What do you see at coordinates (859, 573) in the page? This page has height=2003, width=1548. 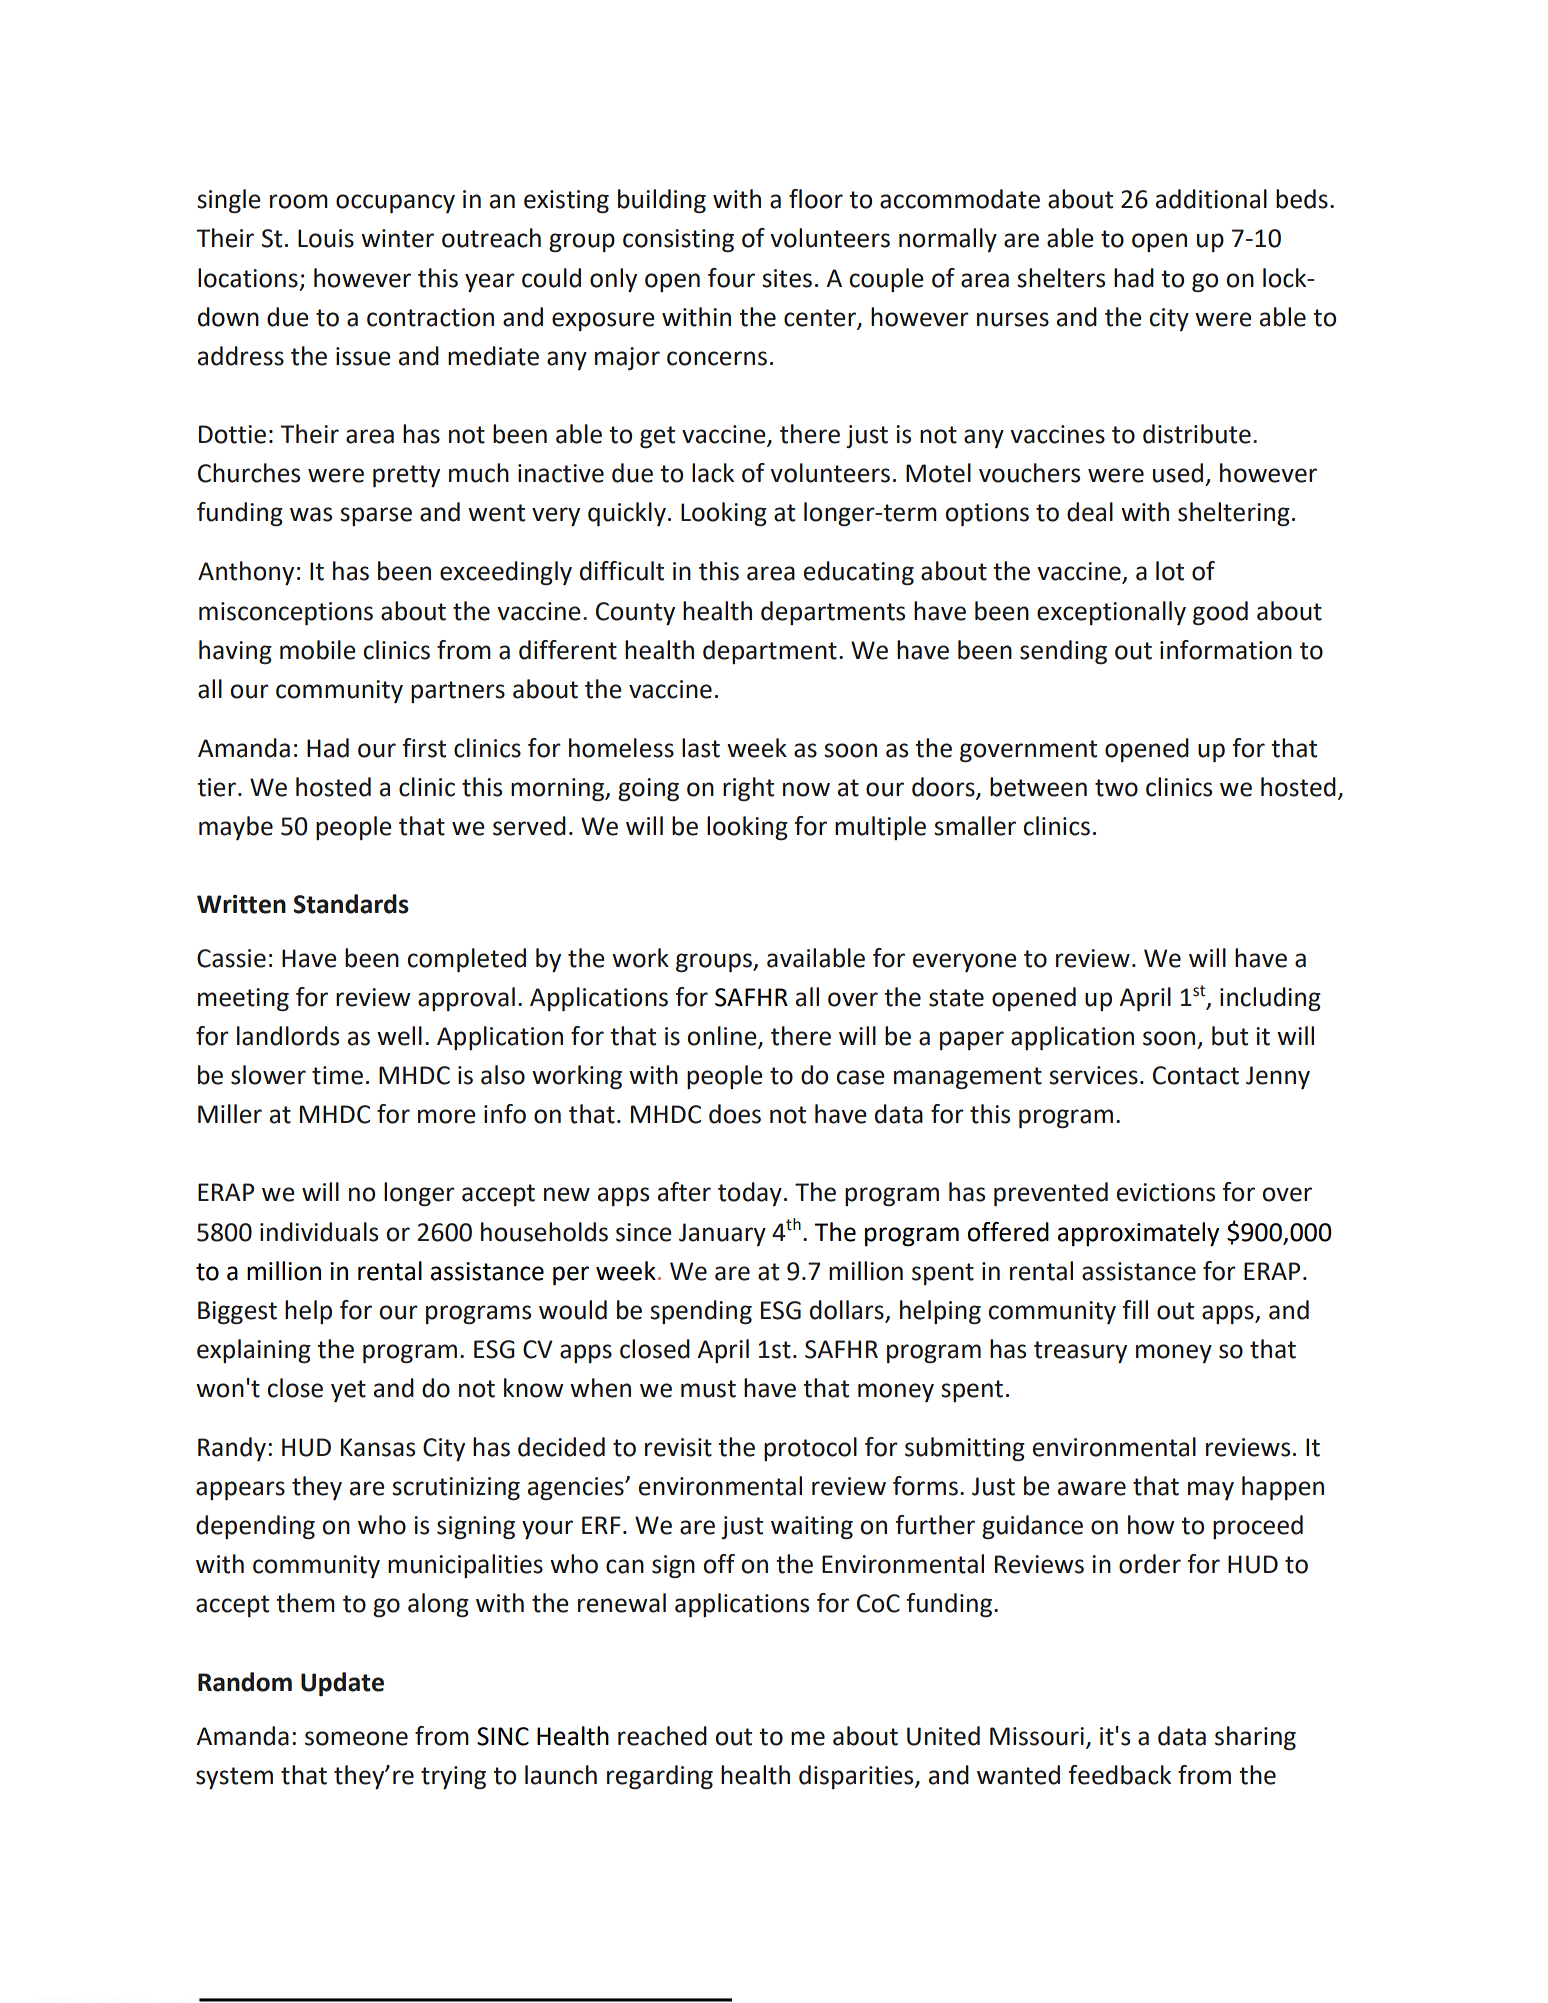 I see `educating` at bounding box center [859, 573].
